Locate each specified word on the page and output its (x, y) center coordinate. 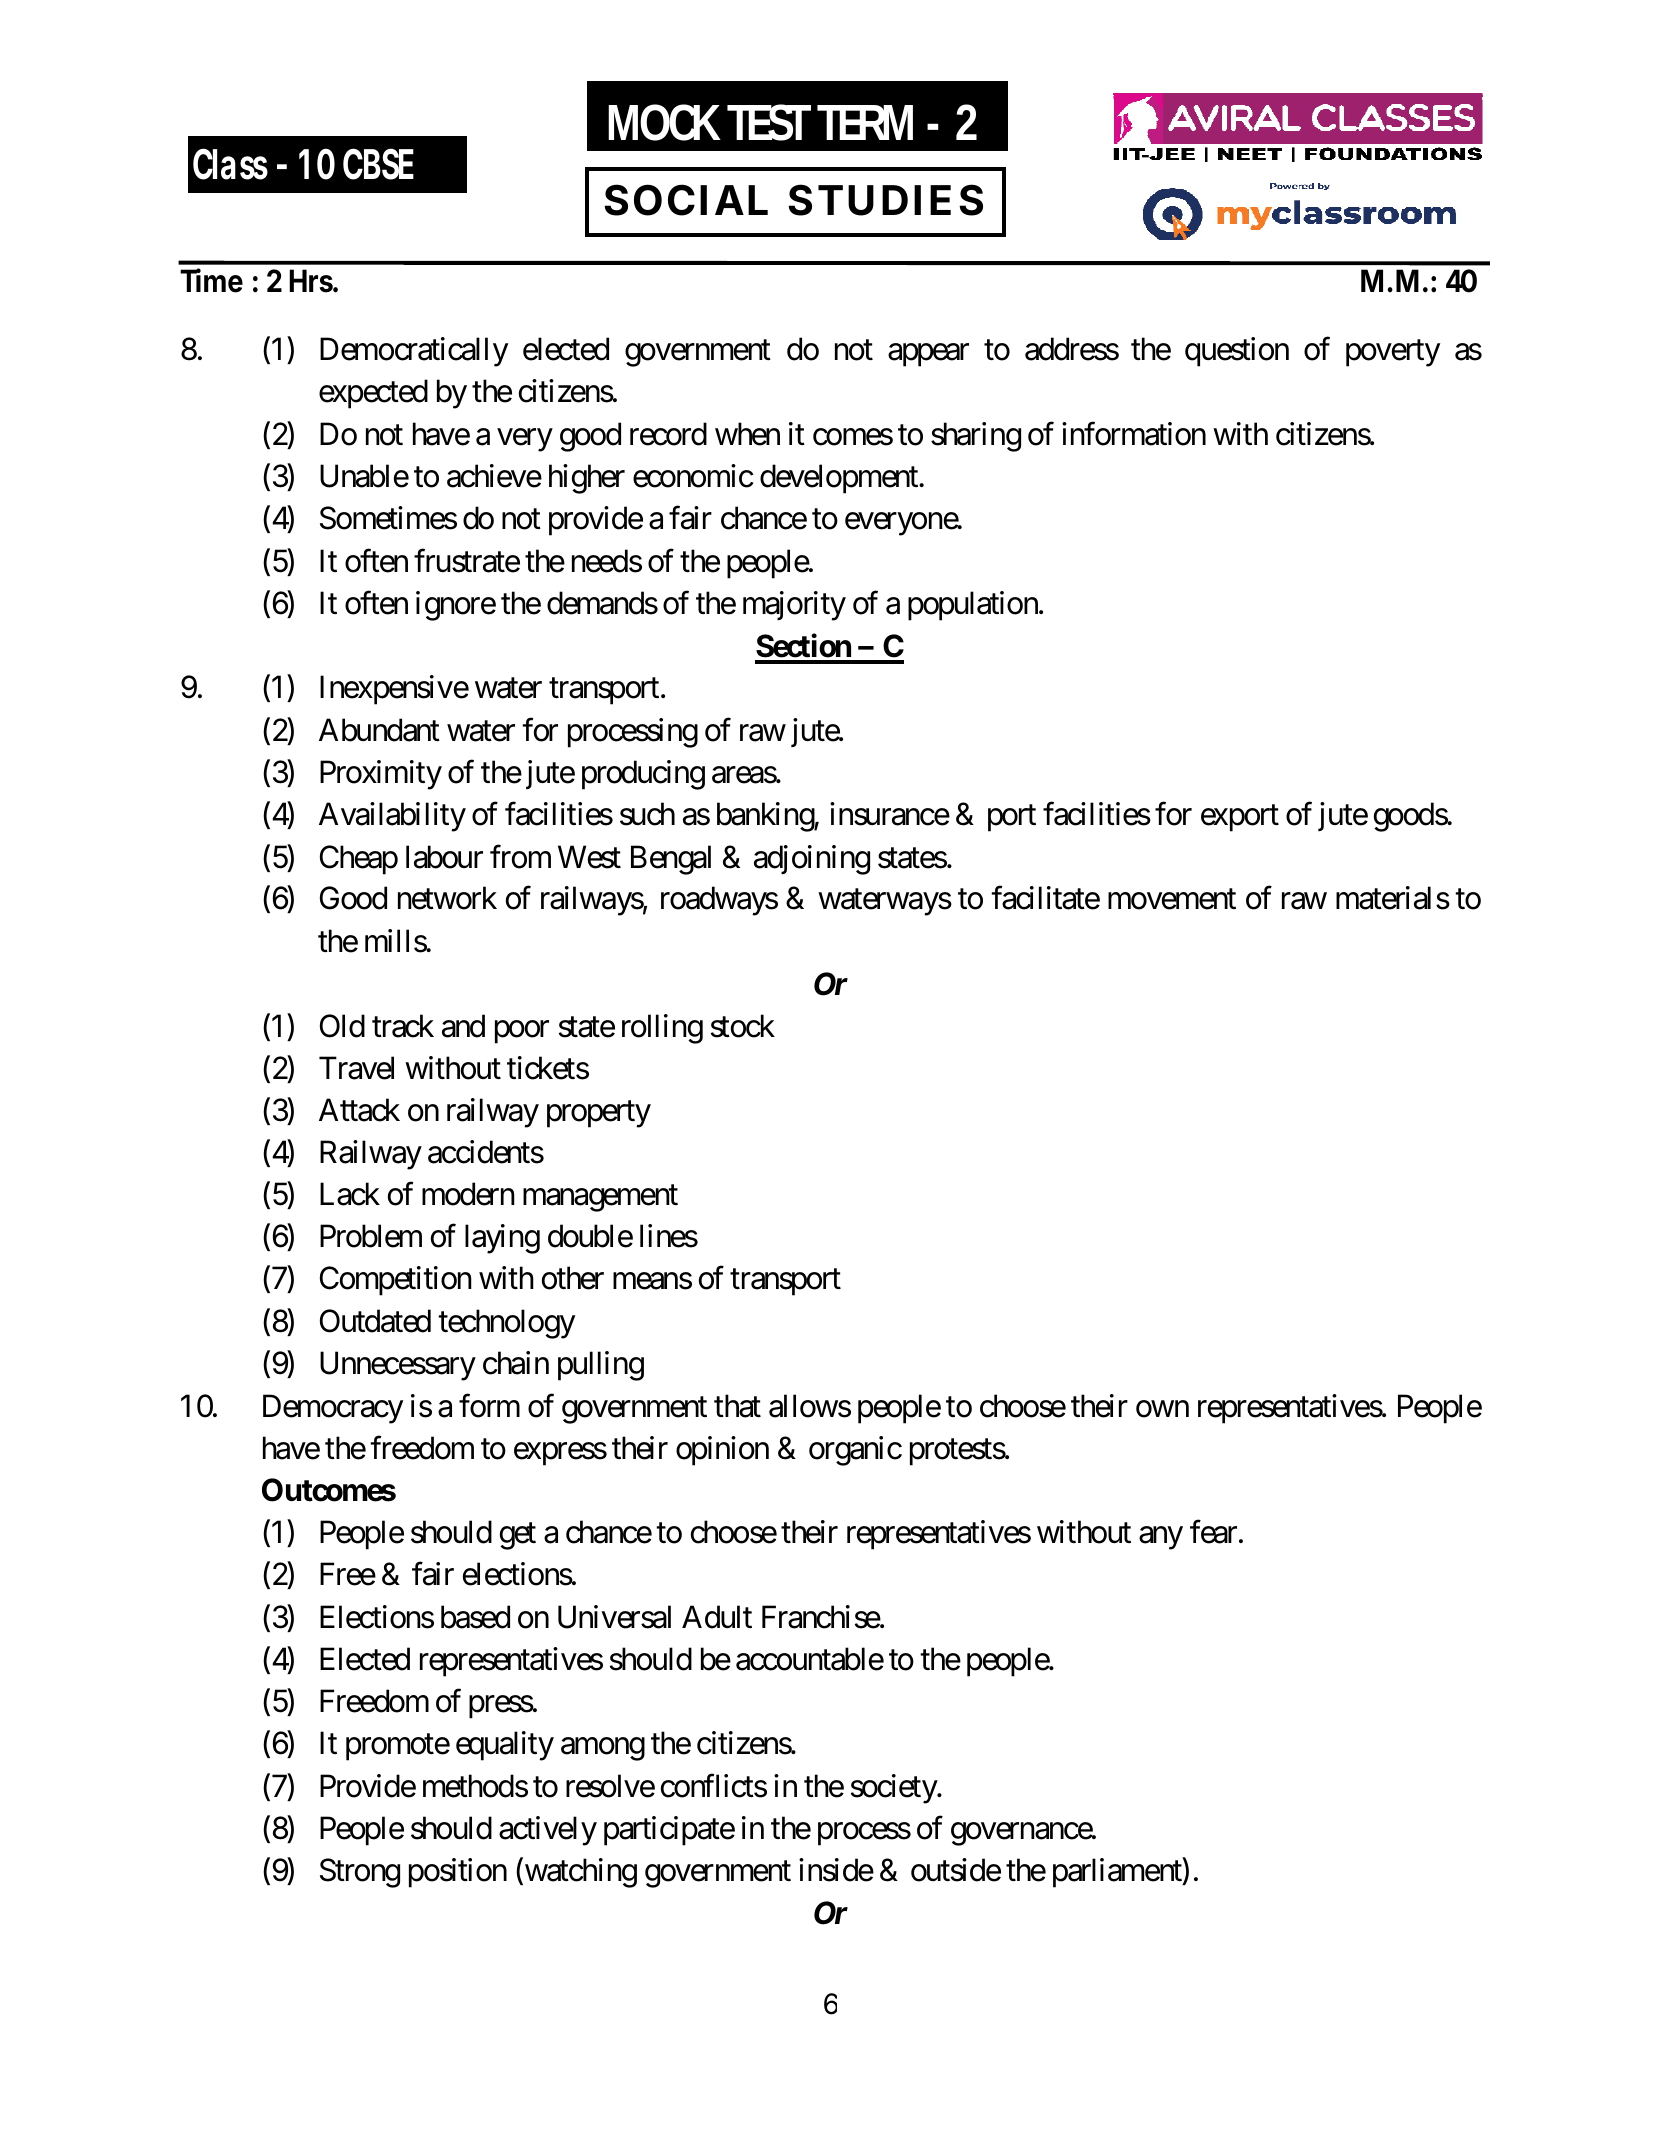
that (737, 1406)
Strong (360, 1873)
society (894, 1789)
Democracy (333, 1409)
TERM (865, 122)
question (1237, 352)
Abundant (379, 730)
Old (342, 1026)
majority (794, 606)
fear (1213, 1532)
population (974, 606)
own (1162, 1409)
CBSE (378, 164)
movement (1172, 900)
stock (743, 1026)
